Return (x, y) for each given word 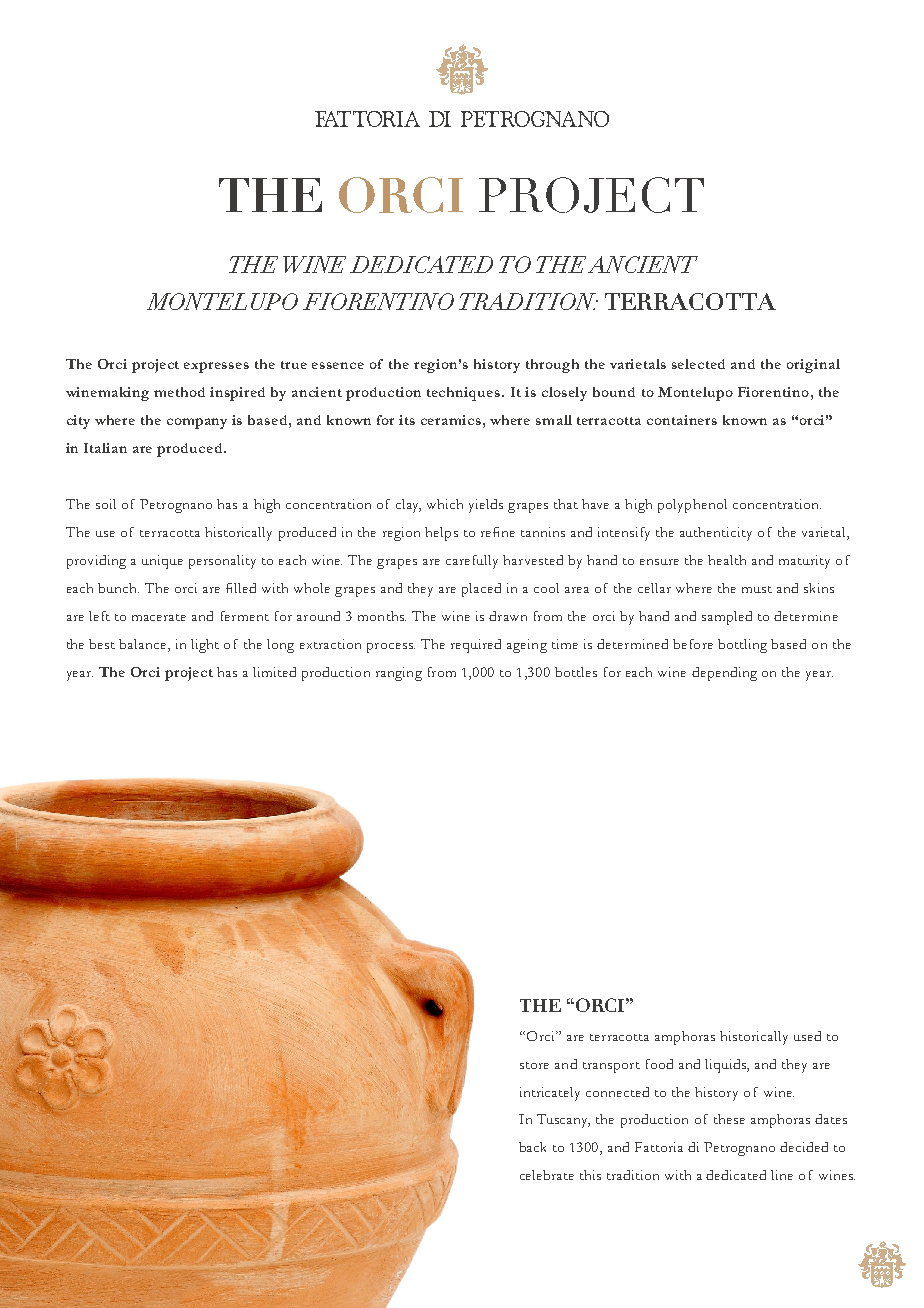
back (532, 1147)
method (179, 392)
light (205, 646)
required (476, 646)
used (807, 1036)
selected (698, 364)
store (534, 1065)
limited (274, 672)
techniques (465, 394)
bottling (742, 646)
